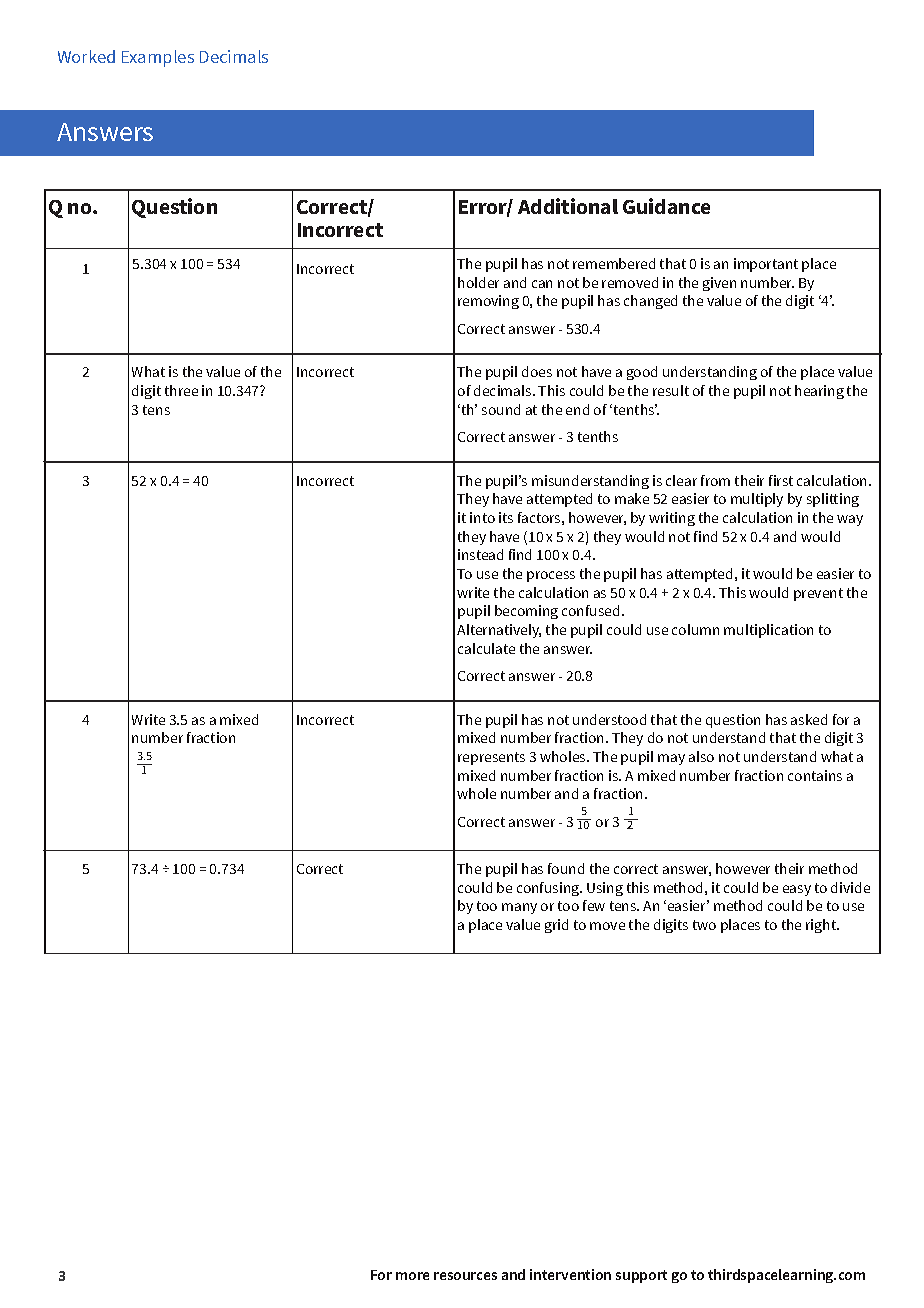 The width and height of the screenshot is (924, 1308). I want to click on Examples, so click(158, 58).
